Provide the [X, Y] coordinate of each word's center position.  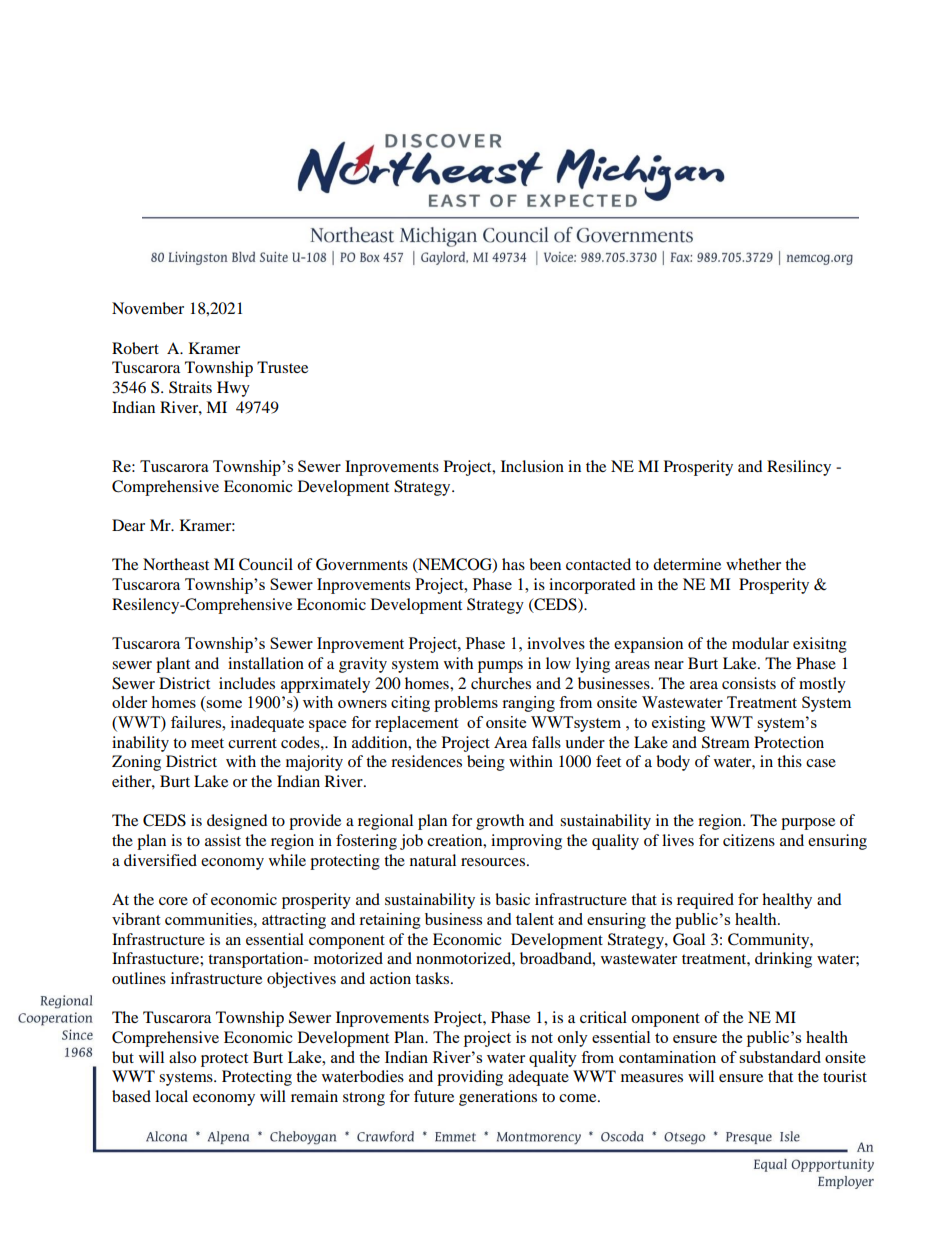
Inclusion [532, 466]
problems [466, 704]
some [224, 704]
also [182, 1057]
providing [470, 1078]
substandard [780, 1057]
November [148, 308]
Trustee [282, 367]
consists [749, 683]
